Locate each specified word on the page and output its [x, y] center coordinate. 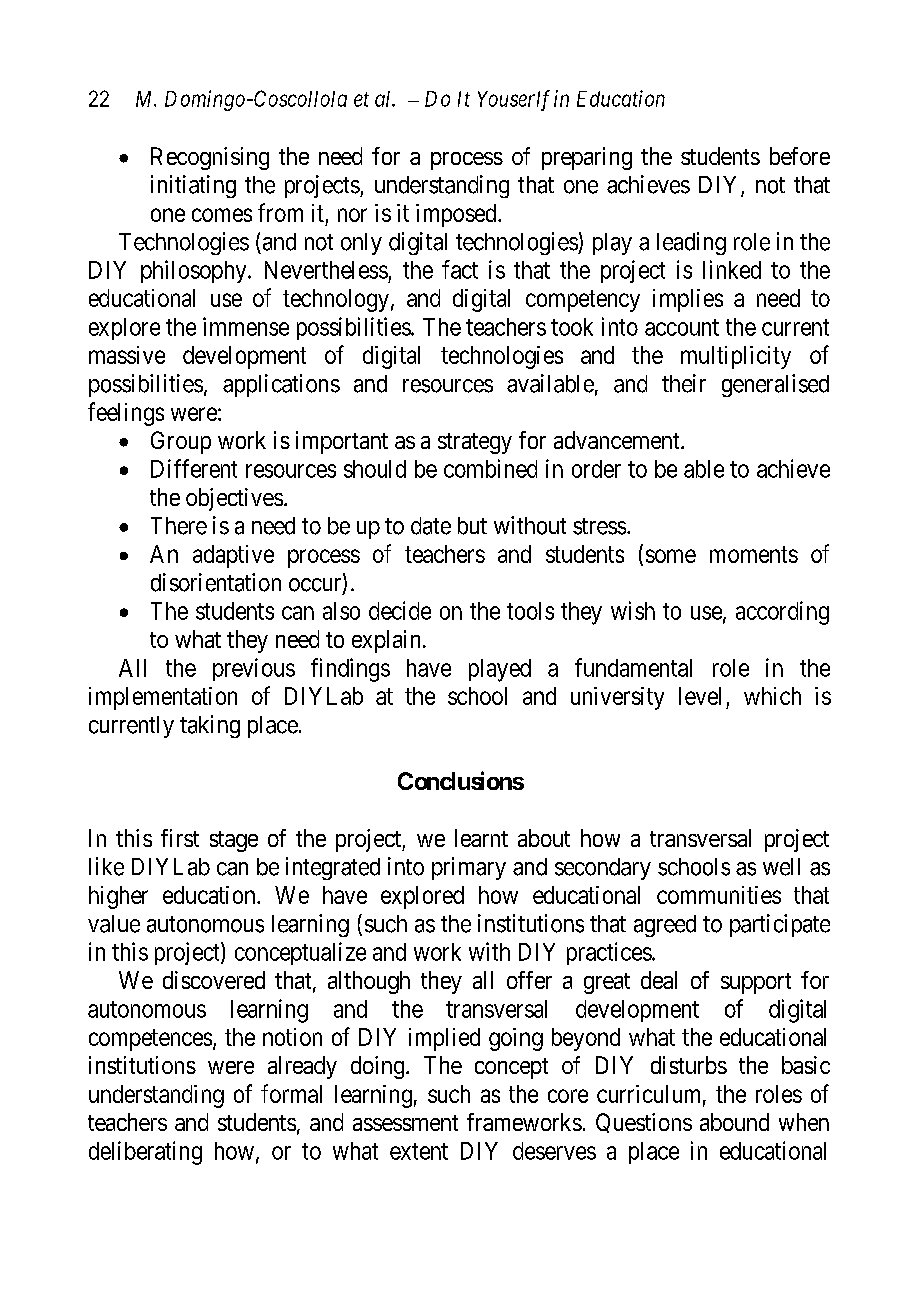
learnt [481, 838]
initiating [193, 186]
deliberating [145, 1153]
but [472, 526]
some [671, 556]
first [180, 838]
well [781, 867]
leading [691, 243]
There [179, 526]
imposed [457, 215]
